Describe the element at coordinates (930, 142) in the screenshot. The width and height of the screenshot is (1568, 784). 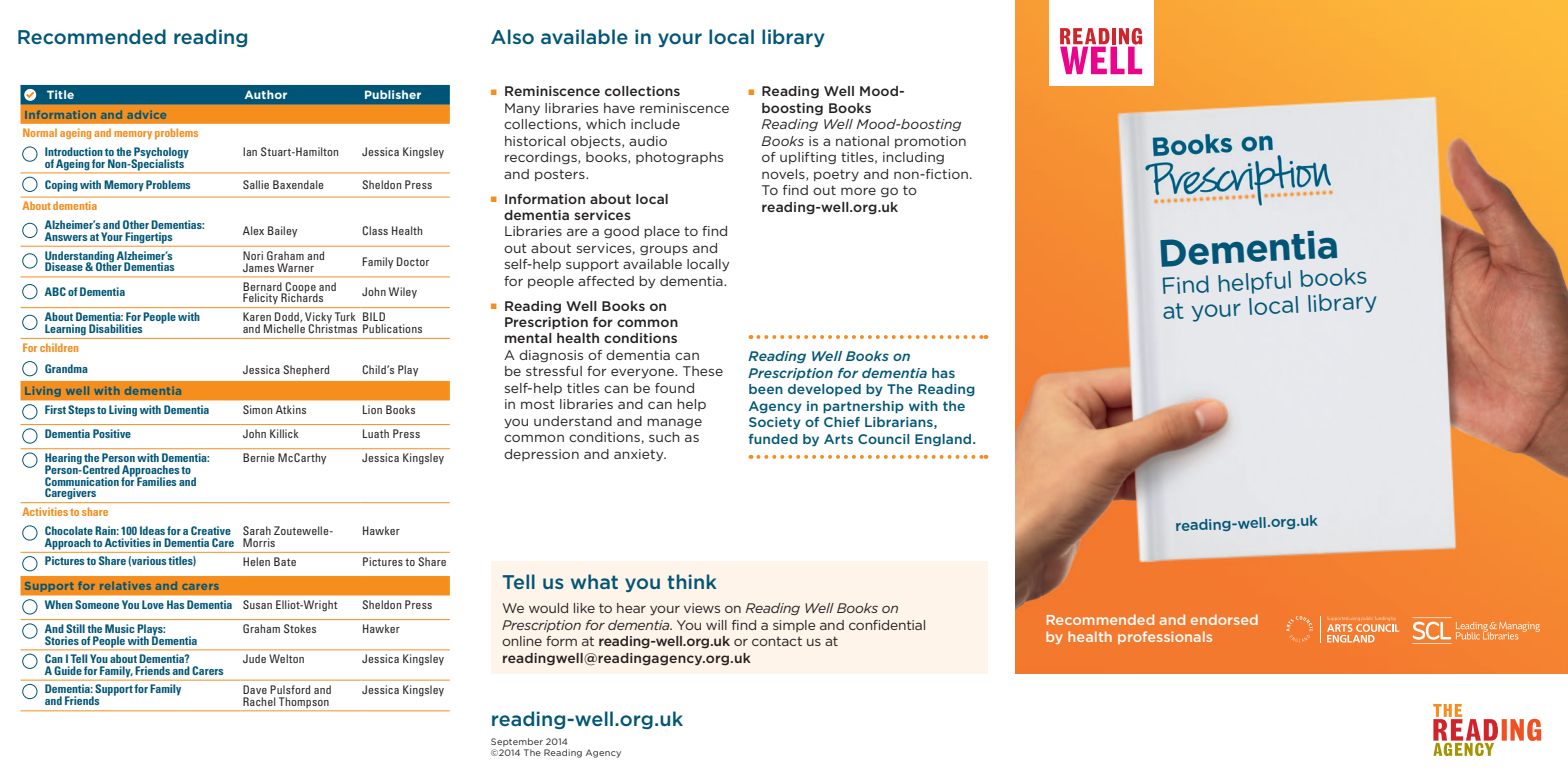
I see `promotion` at that location.
